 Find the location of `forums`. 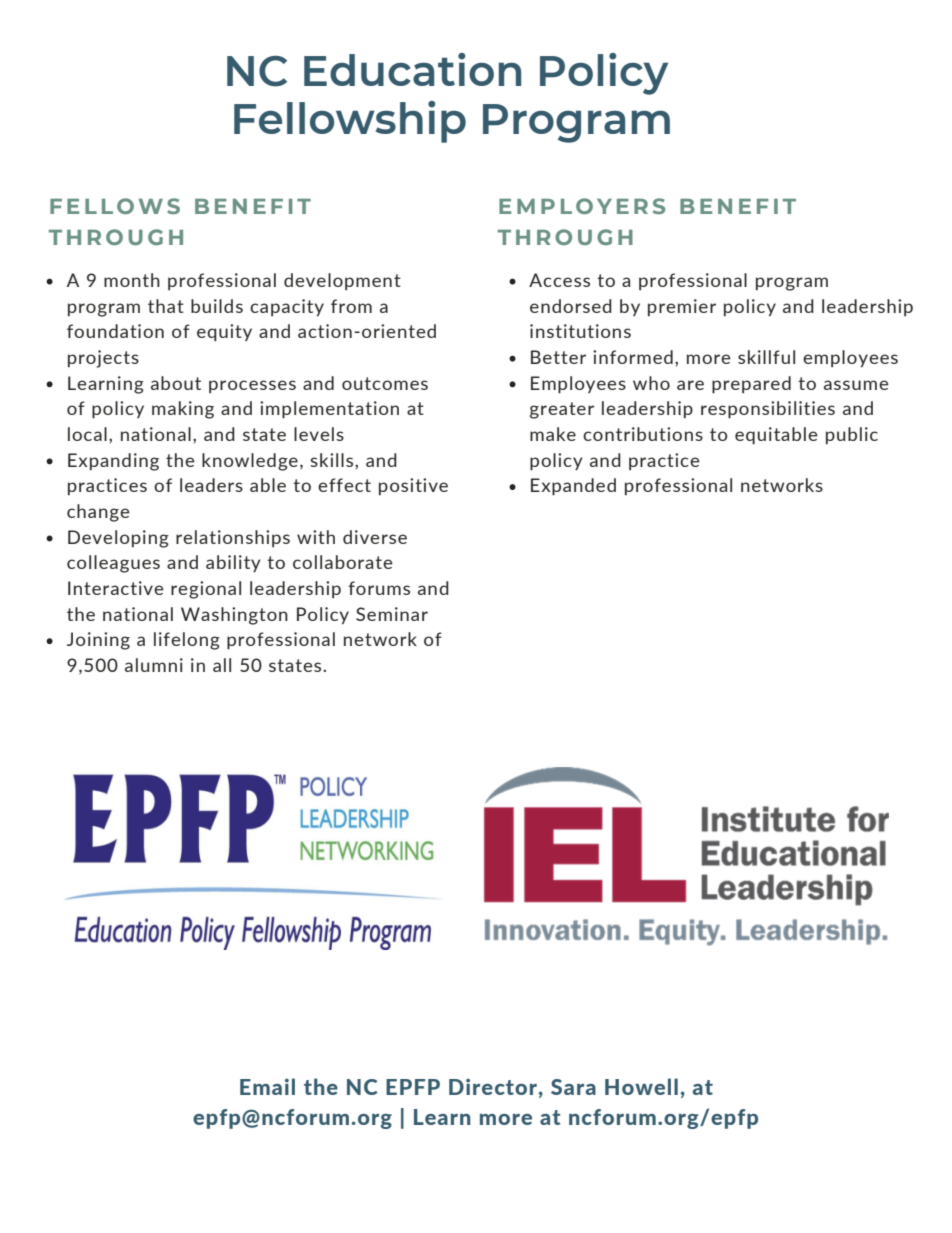

forums is located at coordinates (379, 588).
